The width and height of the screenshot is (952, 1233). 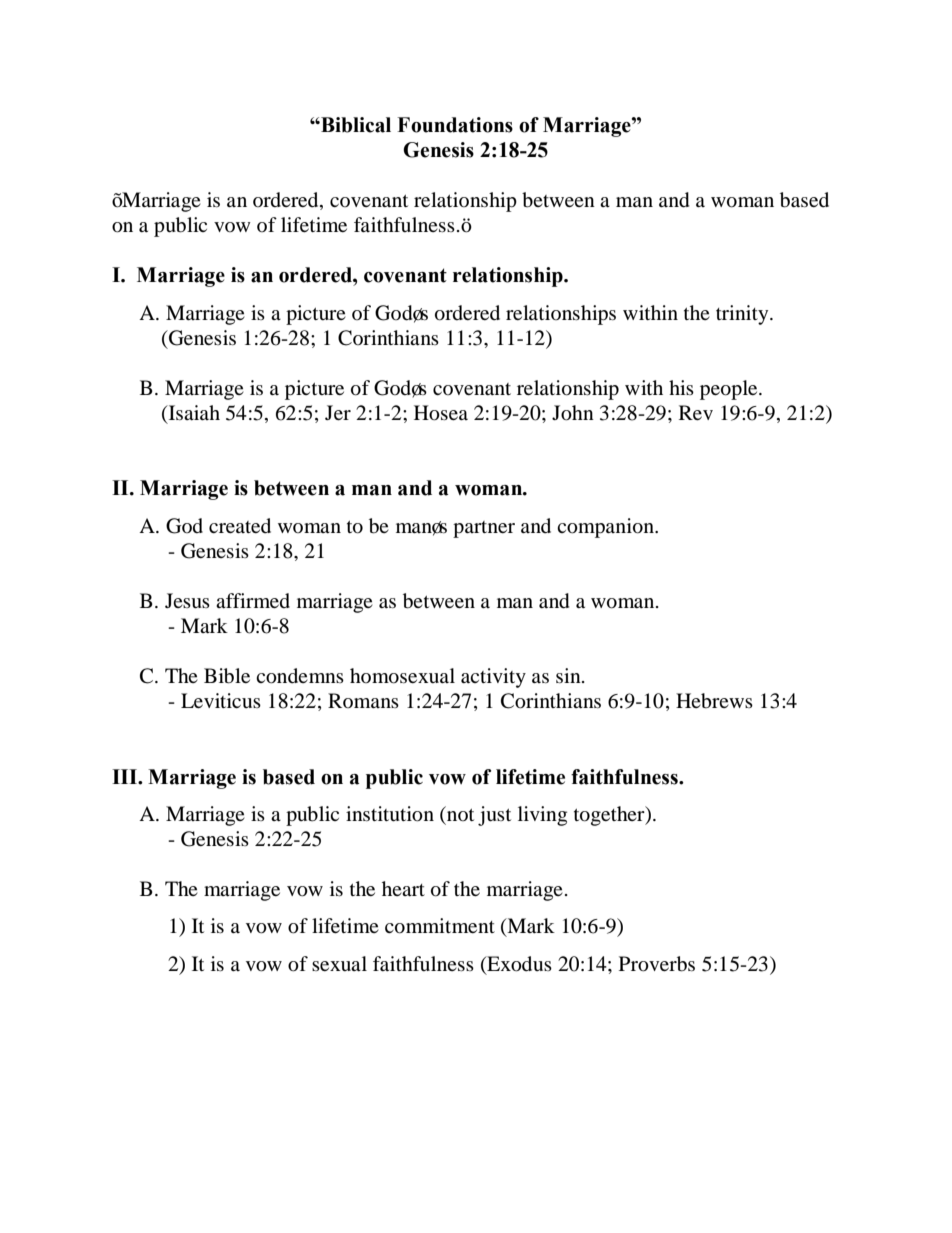 What do you see at coordinates (240, 526) in the screenshot?
I see `created` at bounding box center [240, 526].
